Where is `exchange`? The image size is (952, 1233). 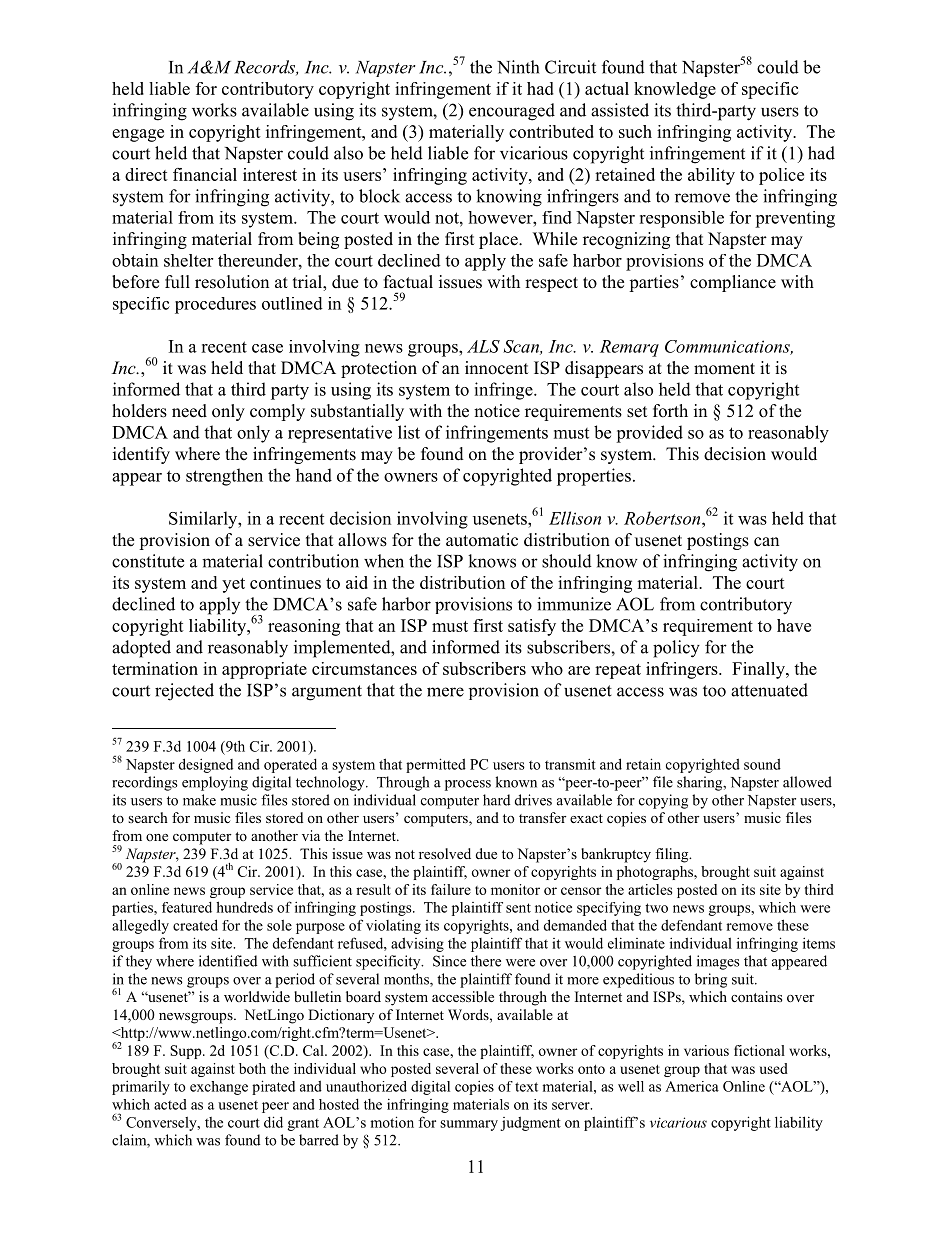 exchange is located at coordinates (219, 1088).
